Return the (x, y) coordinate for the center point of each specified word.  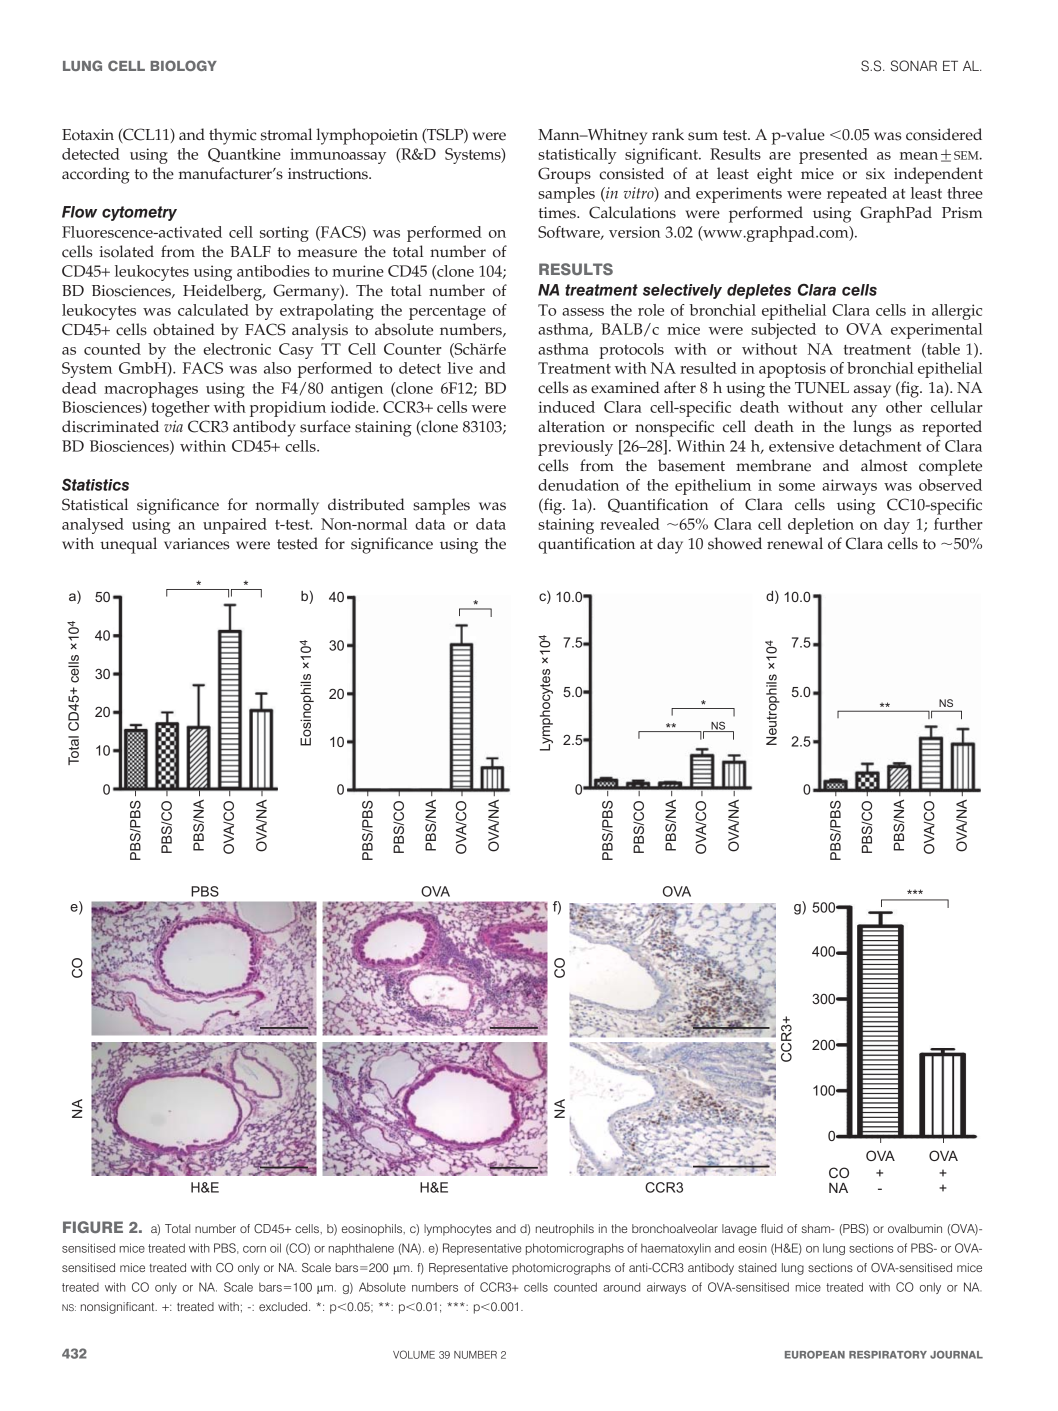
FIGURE (93, 1227)
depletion (821, 526)
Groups (564, 175)
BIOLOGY (183, 65)
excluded (284, 1306)
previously (575, 448)
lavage (739, 1230)
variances (197, 544)
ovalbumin (915, 1228)
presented (833, 156)
